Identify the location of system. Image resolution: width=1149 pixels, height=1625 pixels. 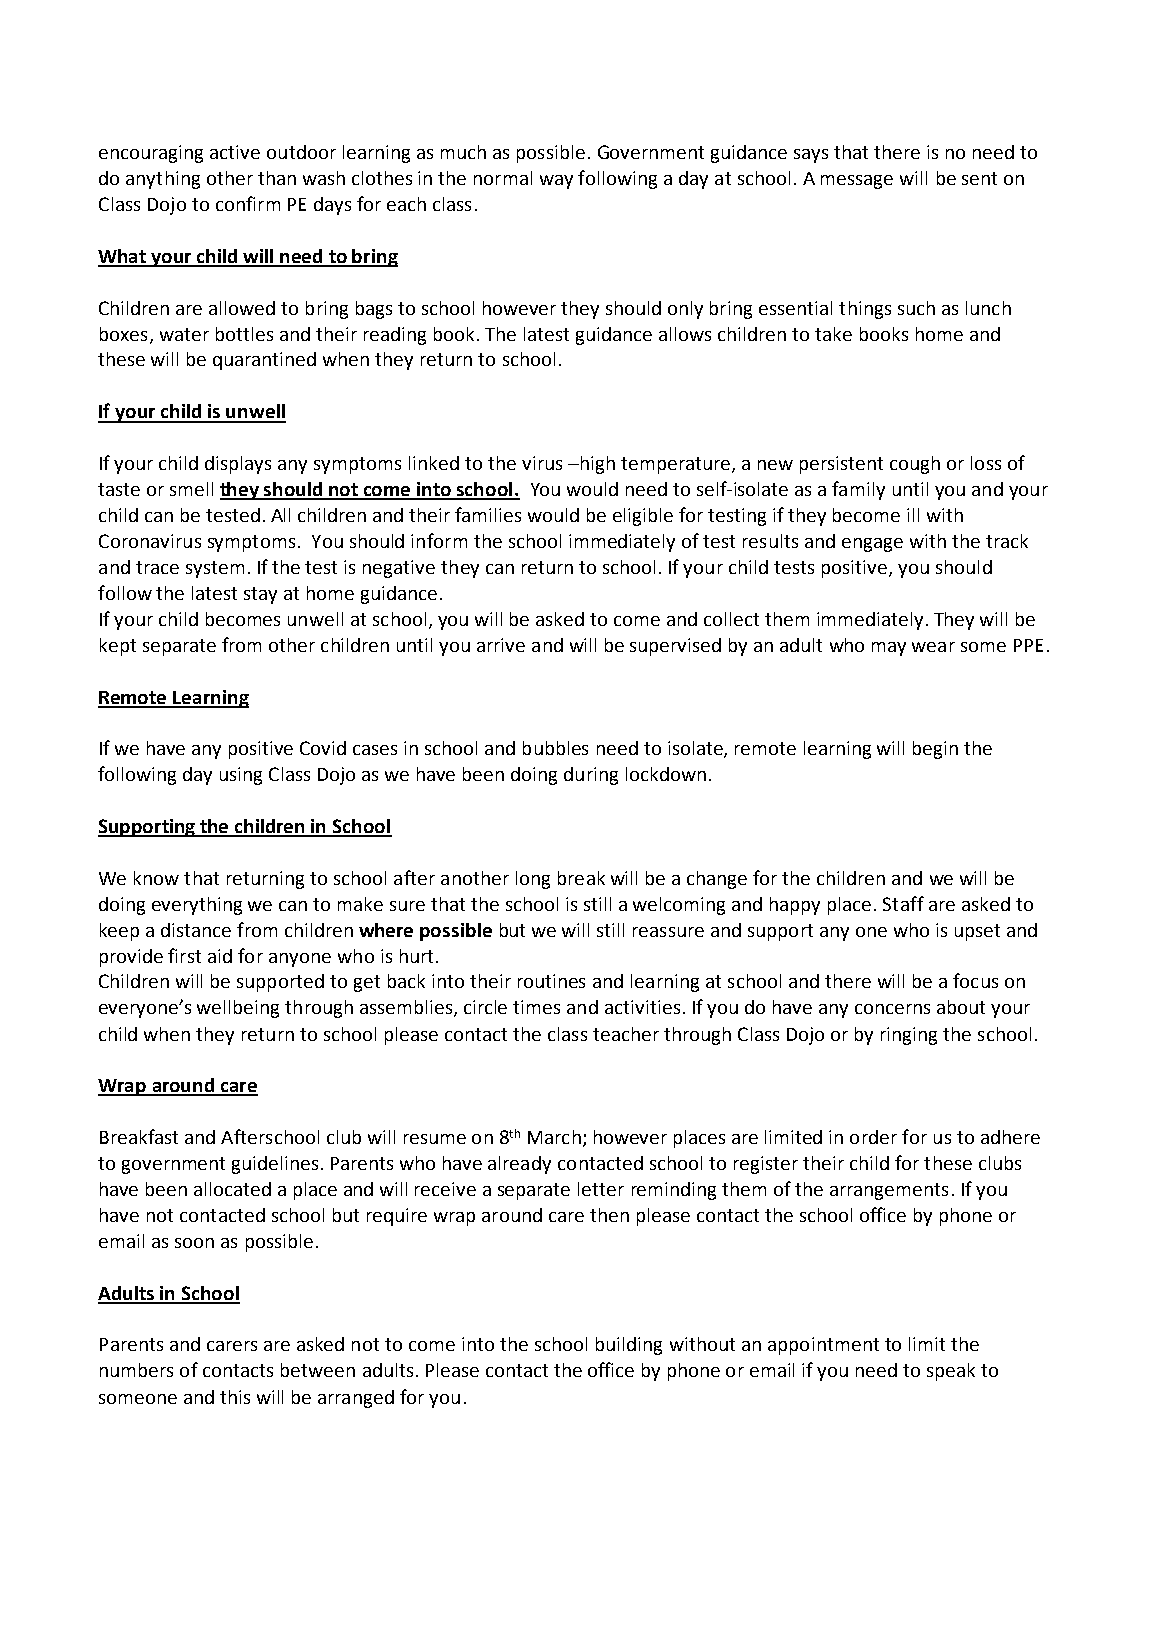
(215, 569).
